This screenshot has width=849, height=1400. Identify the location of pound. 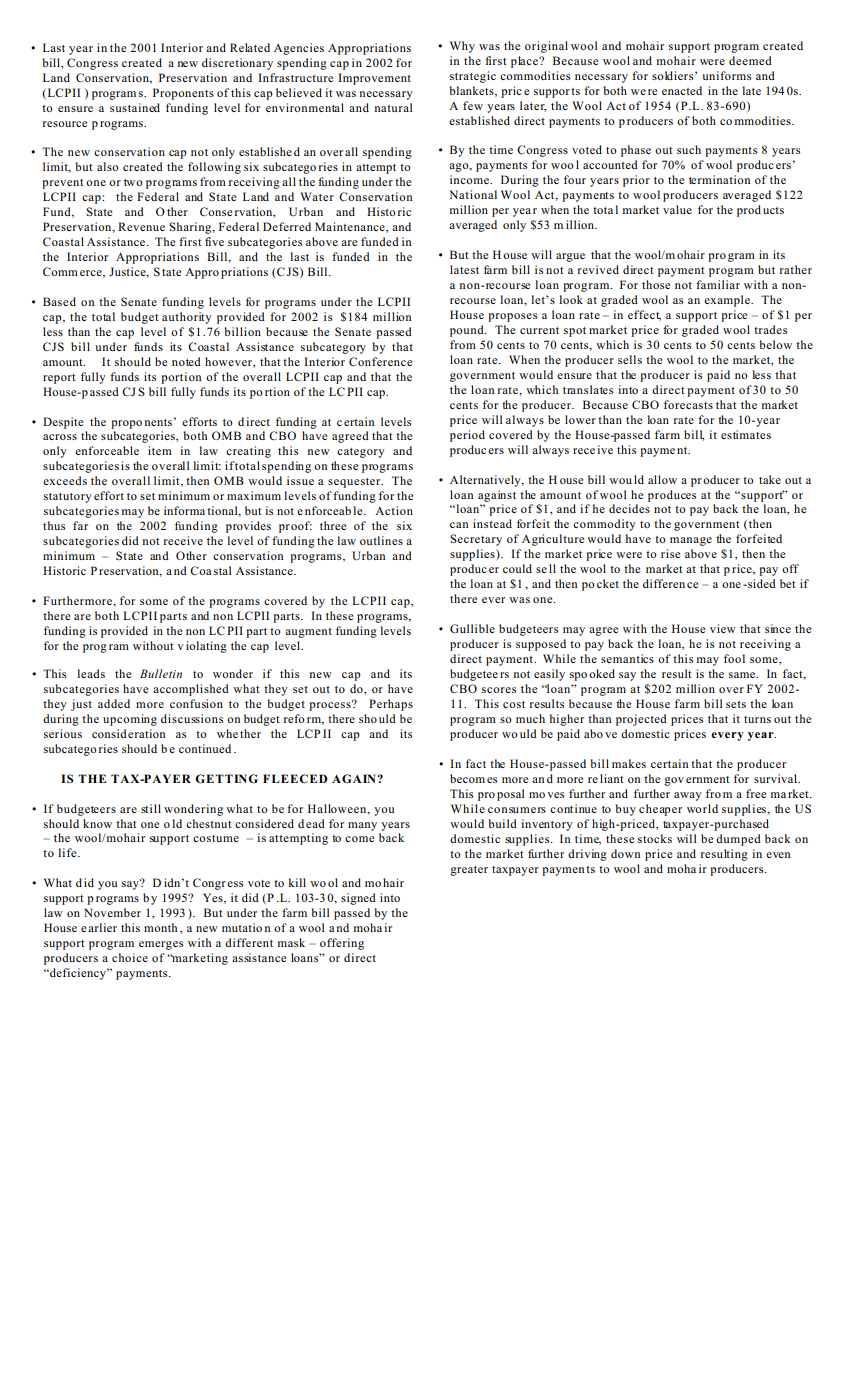
(468, 331).
